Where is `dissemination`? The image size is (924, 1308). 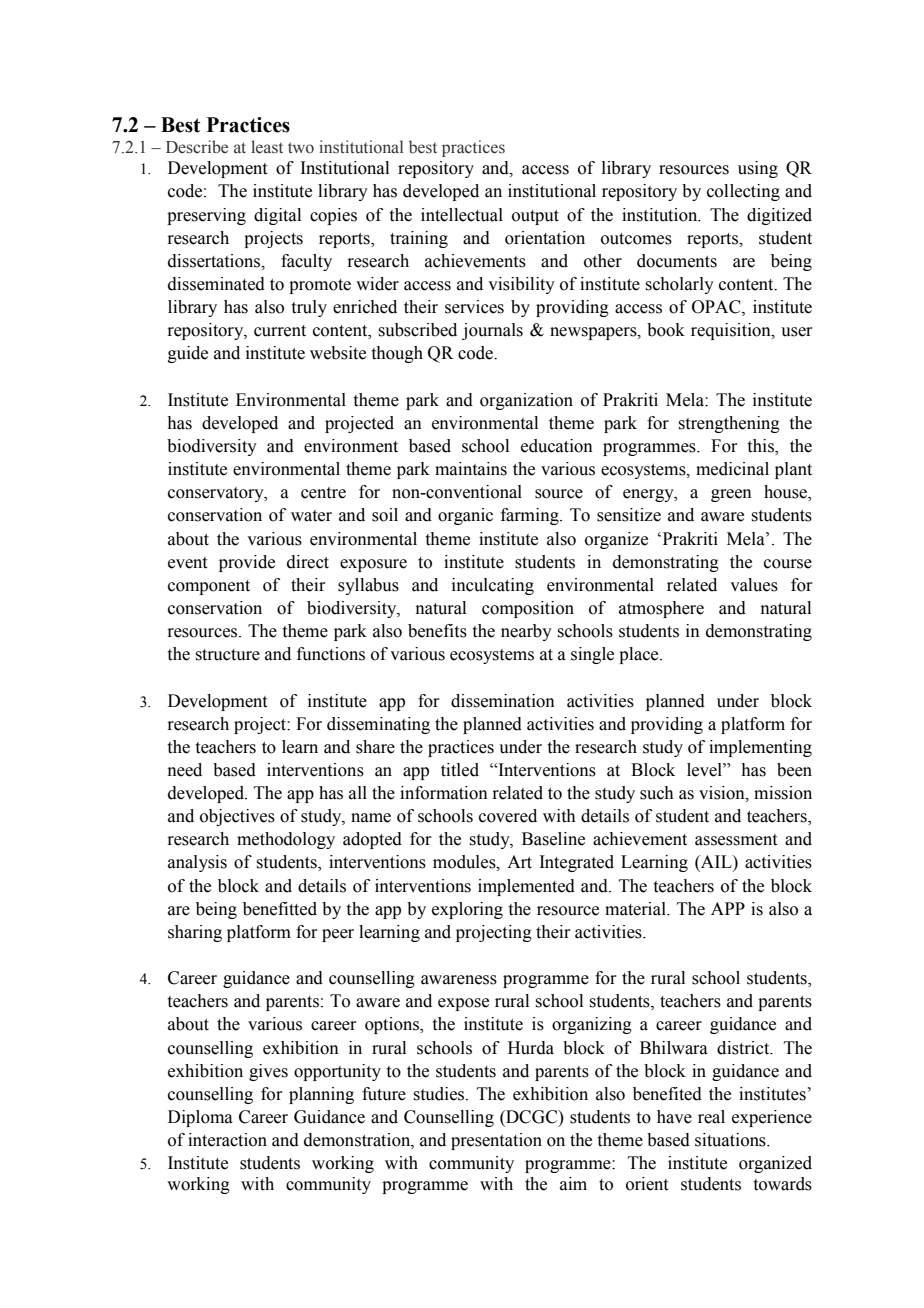 dissemination is located at coordinates (503, 701).
